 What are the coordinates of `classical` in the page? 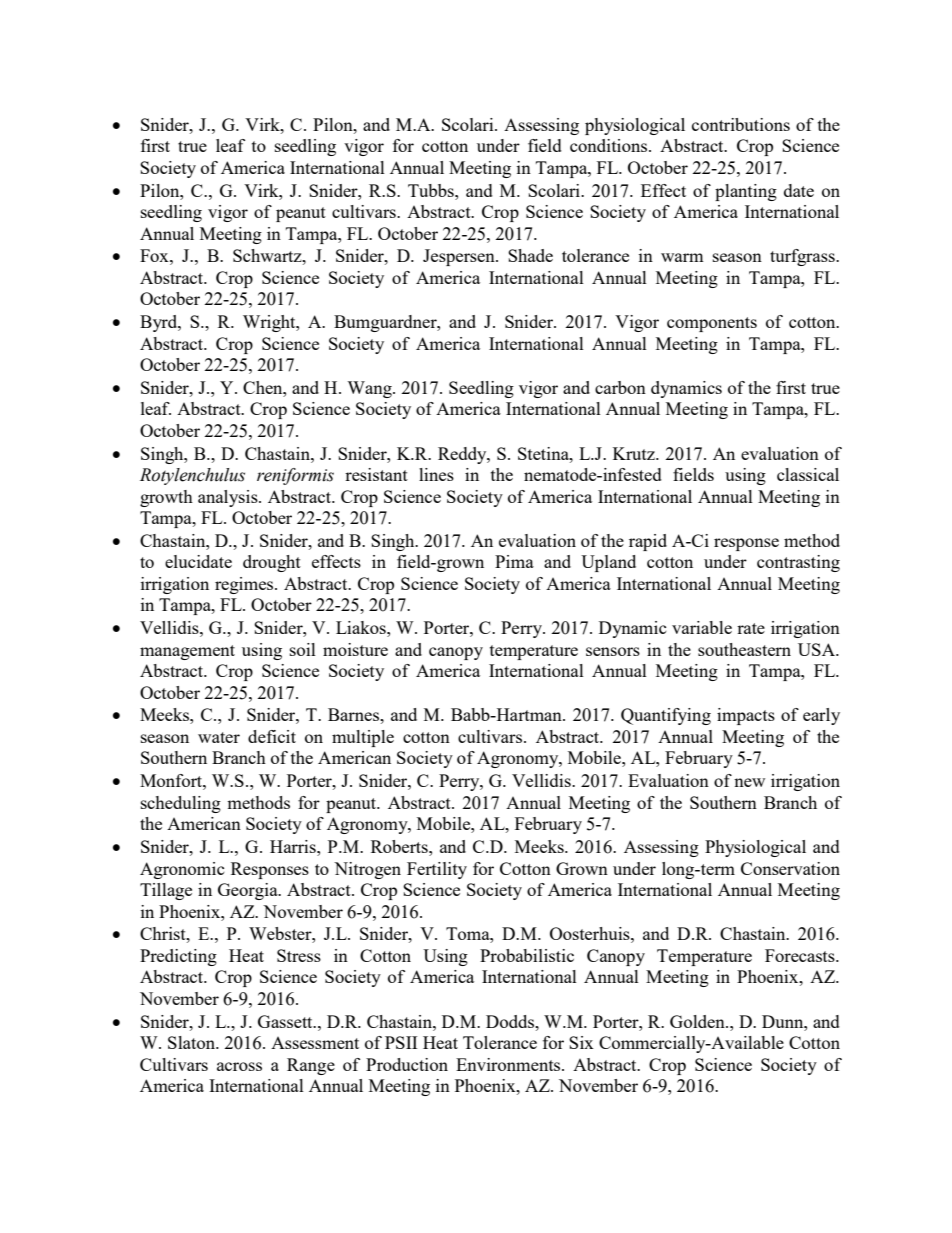 It's located at (808, 474).
